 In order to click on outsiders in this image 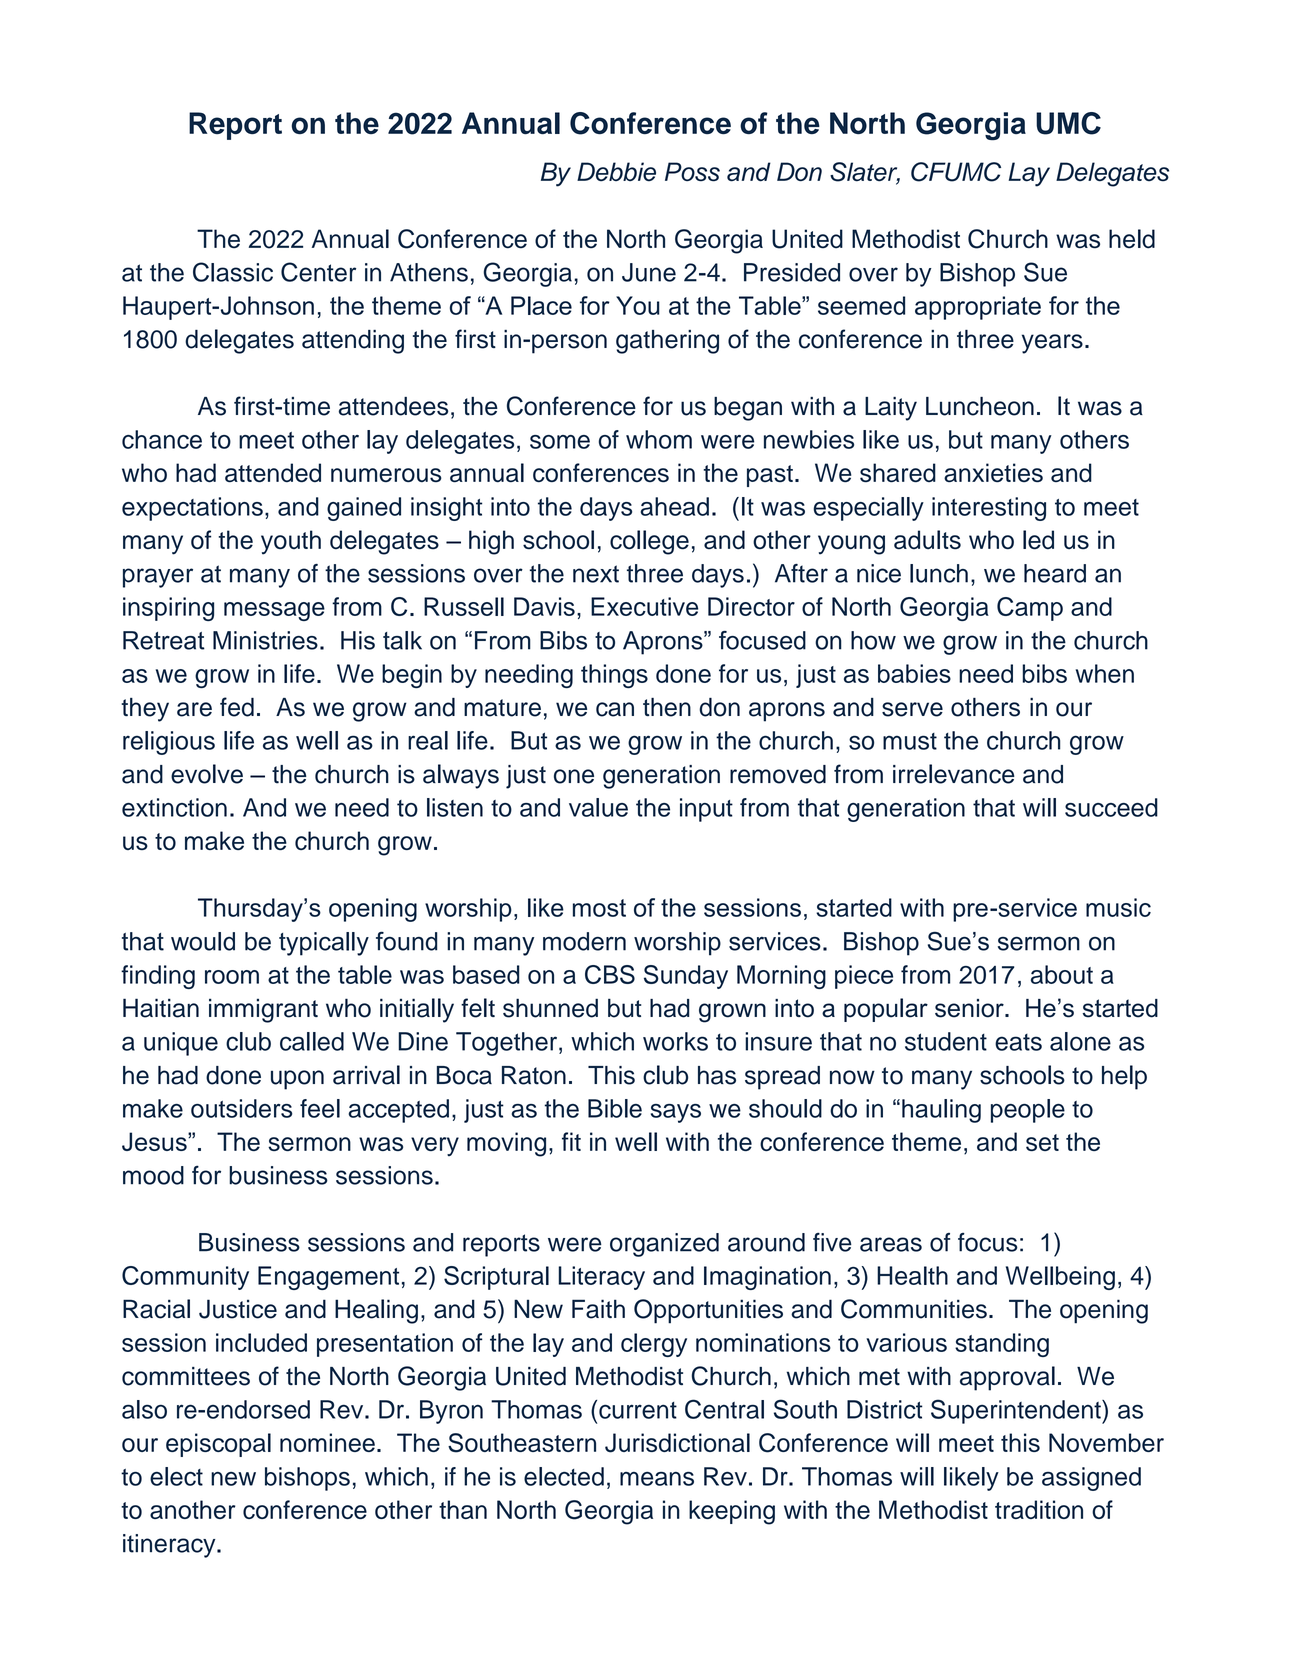, I will do `click(241, 1108)`.
